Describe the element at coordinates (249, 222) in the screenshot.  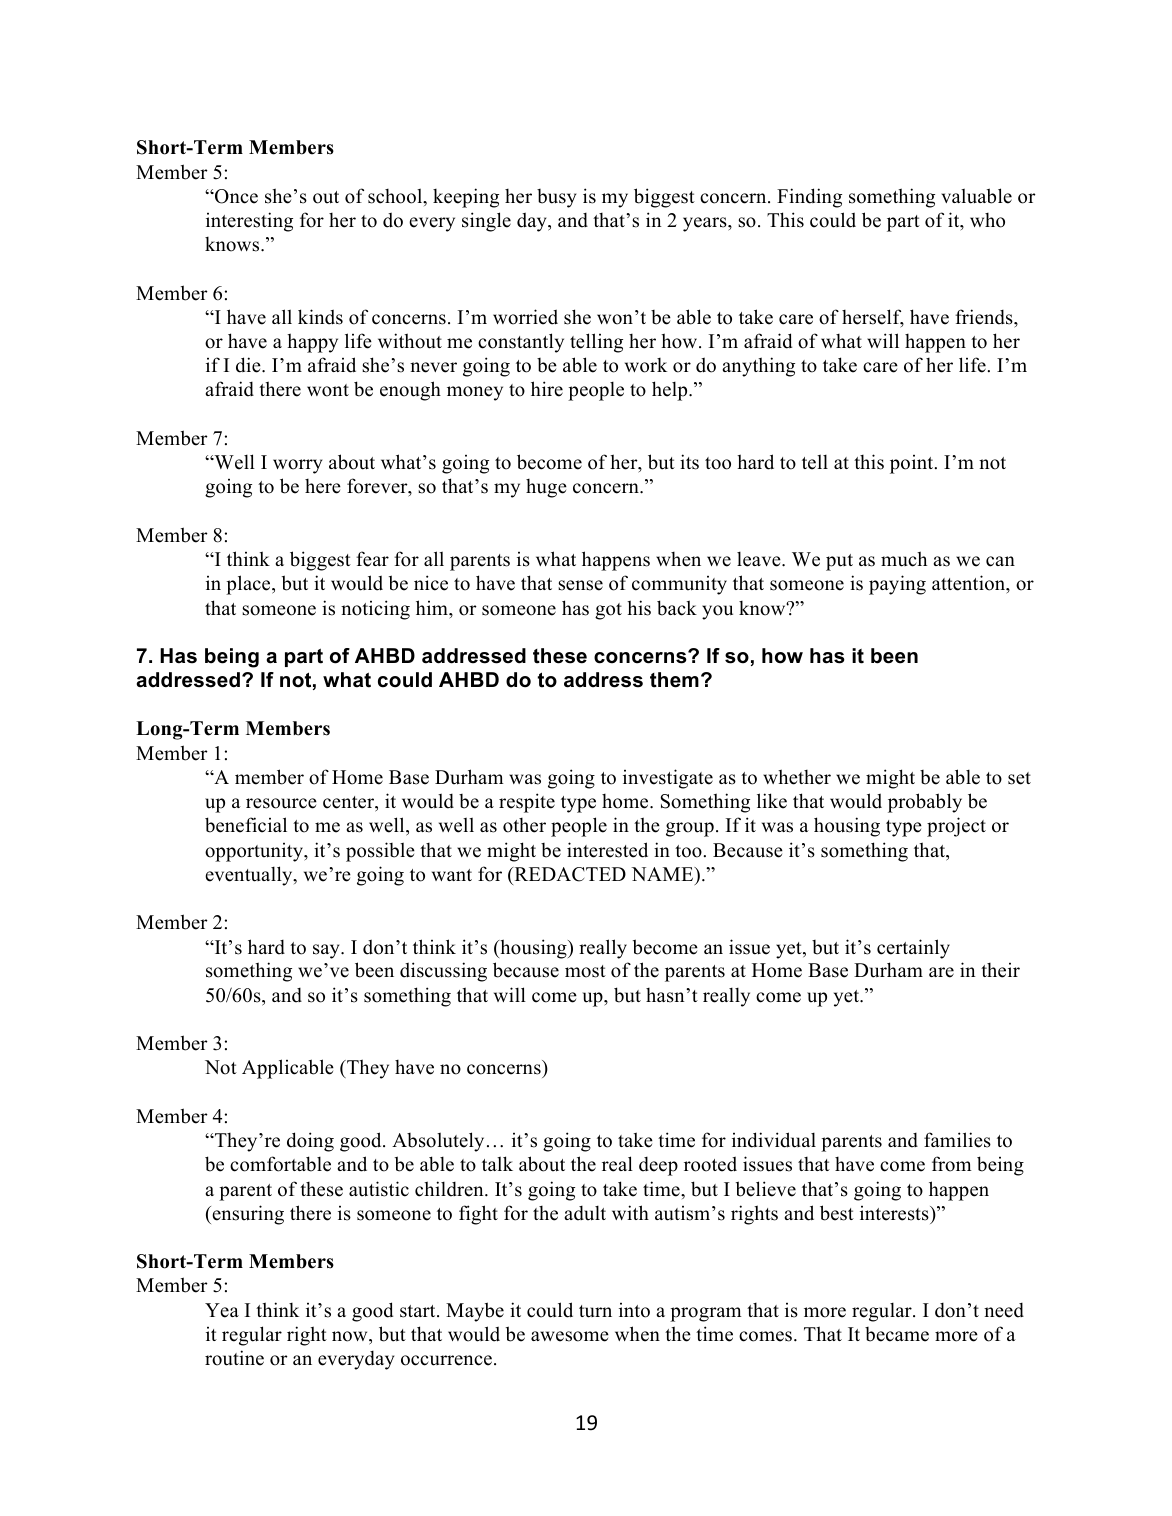
I see `interesting` at that location.
